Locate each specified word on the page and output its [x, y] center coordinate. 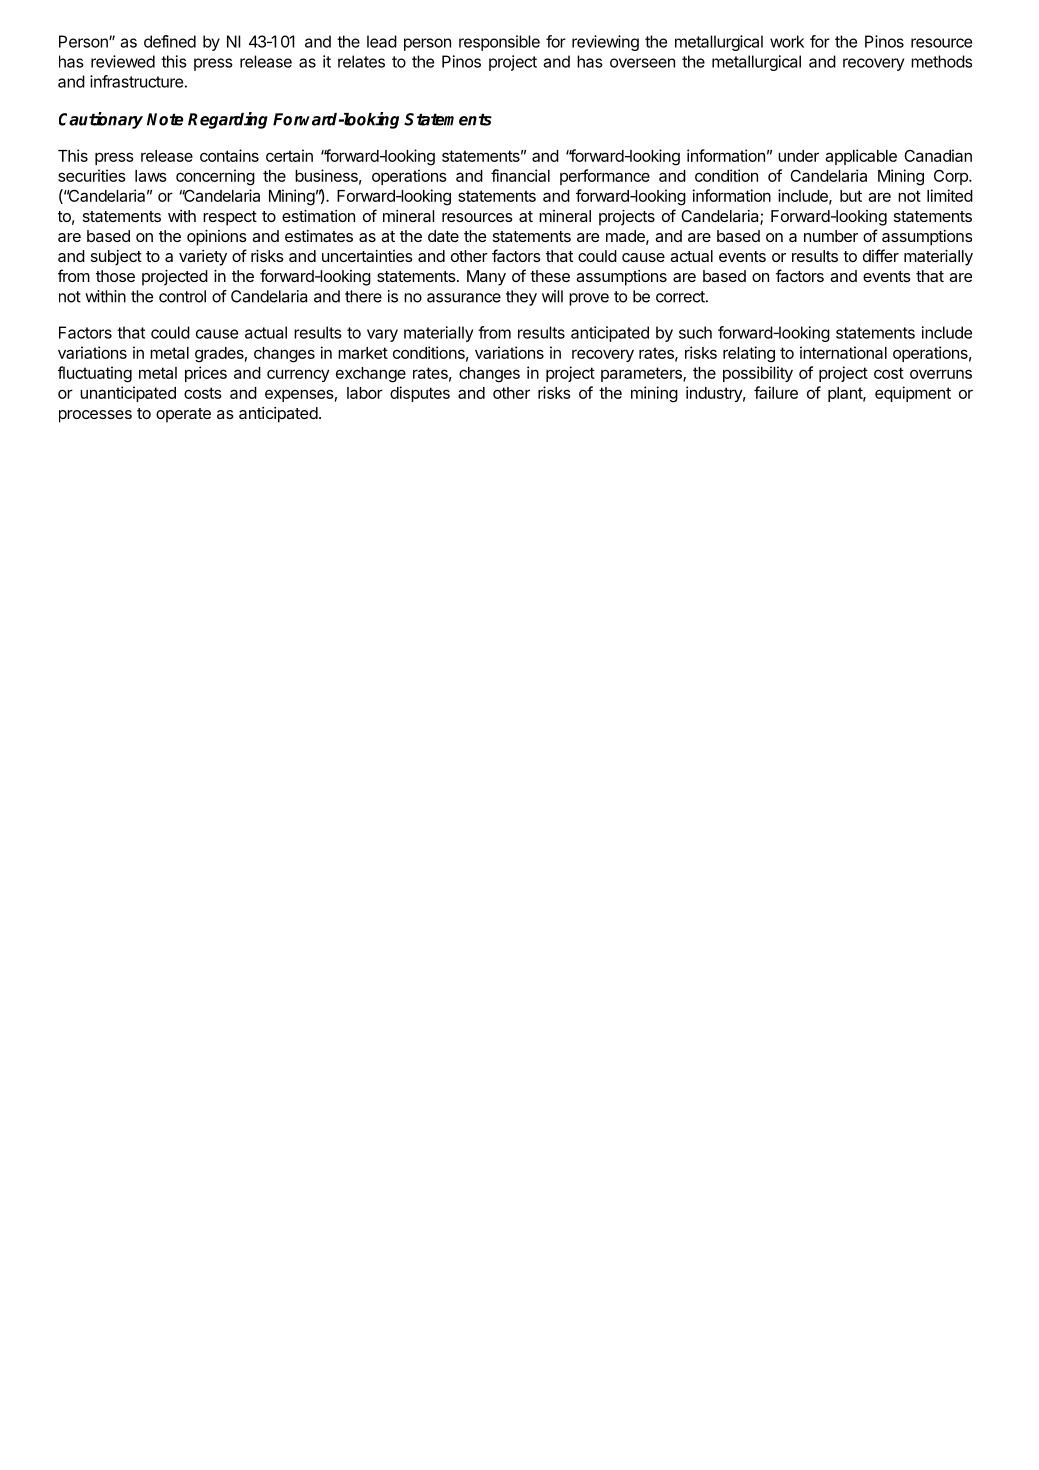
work [787, 41]
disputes [420, 394]
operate [183, 415]
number [831, 236]
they [521, 298]
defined [170, 41]
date [443, 236]
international [843, 352]
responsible [499, 43]
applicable [861, 157]
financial [520, 175]
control [182, 296]
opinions [217, 238]
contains [229, 155]
